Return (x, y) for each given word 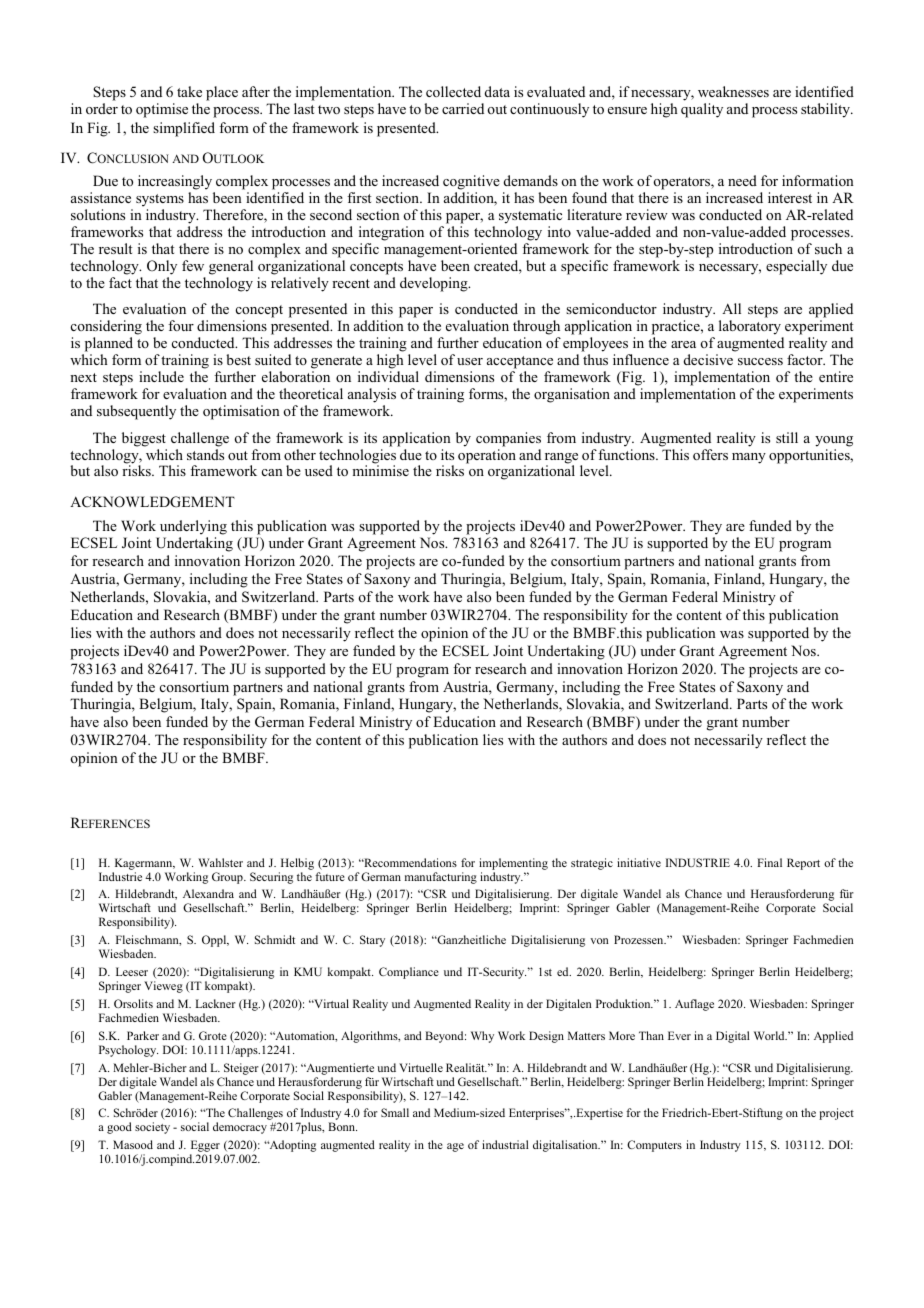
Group (228, 878)
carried (463, 108)
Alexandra (208, 893)
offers (710, 454)
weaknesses (733, 91)
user (470, 361)
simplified (184, 129)
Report (803, 864)
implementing (513, 864)
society (152, 1128)
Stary (372, 941)
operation (487, 456)
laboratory (751, 329)
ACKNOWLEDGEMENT (152, 502)
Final (769, 862)
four (181, 325)
